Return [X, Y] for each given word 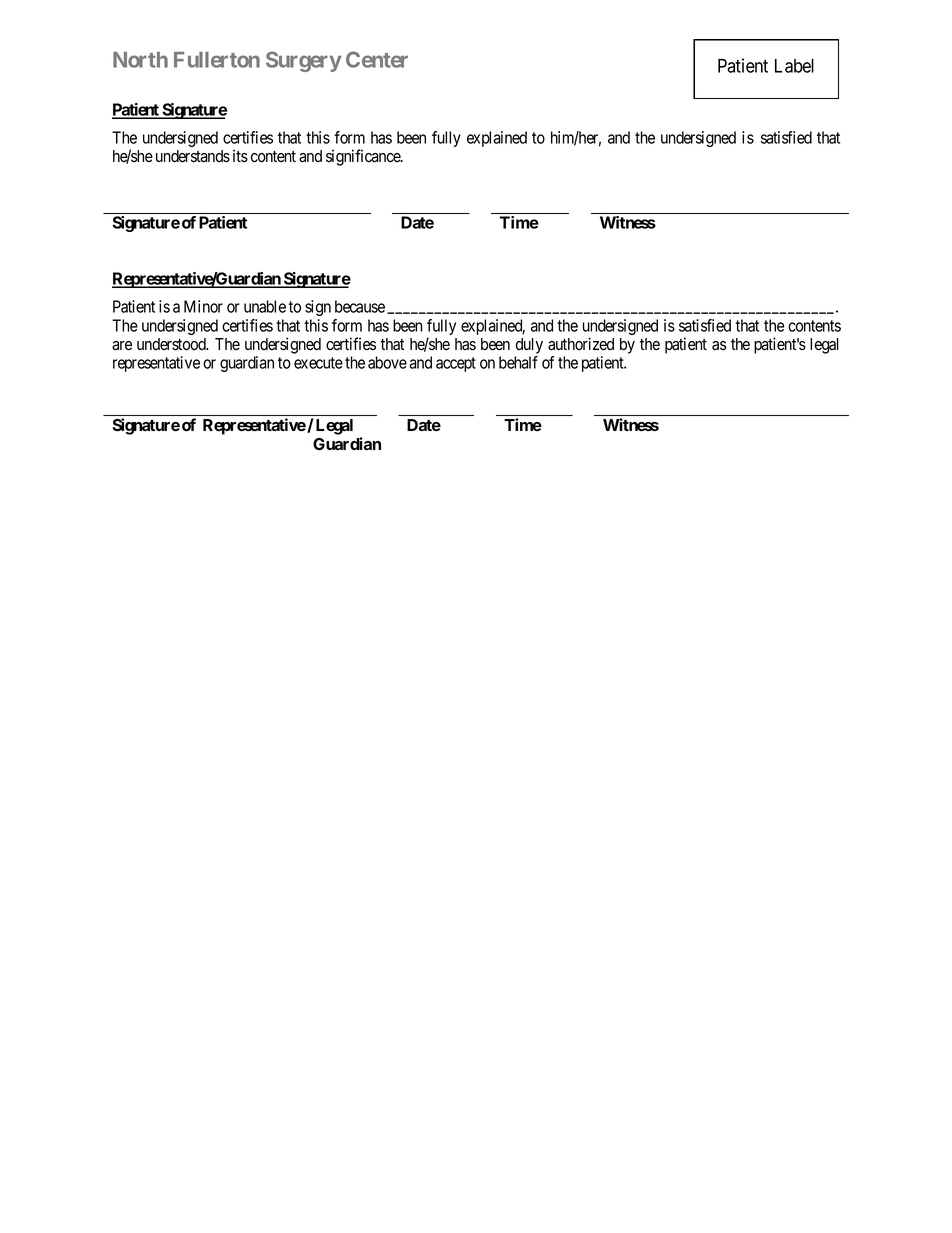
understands [193, 156]
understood [172, 344]
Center [377, 59]
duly [529, 346]
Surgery [304, 61]
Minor [203, 306]
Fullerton [217, 60]
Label [794, 66]
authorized [581, 344]
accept [456, 364]
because [360, 306]
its [240, 156]
